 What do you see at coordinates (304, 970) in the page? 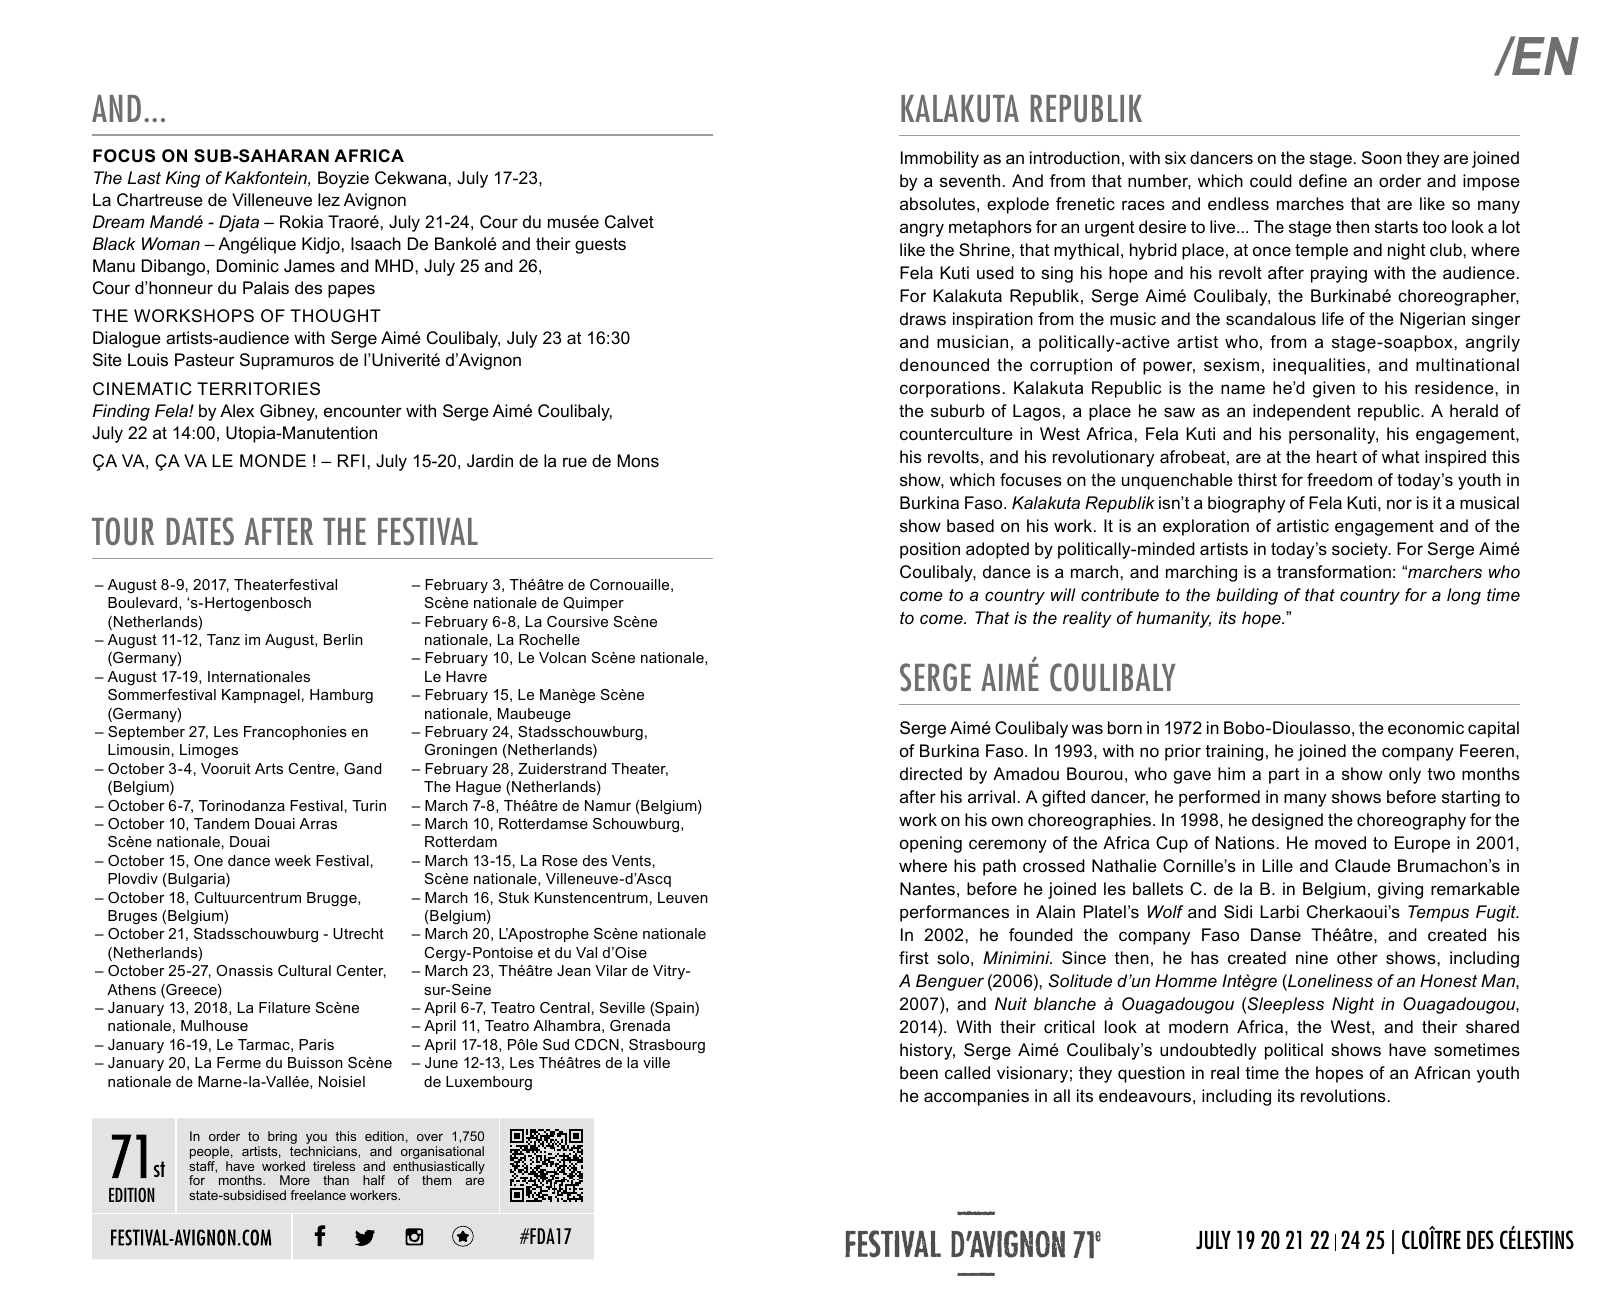
I see `Cultural` at bounding box center [304, 970].
